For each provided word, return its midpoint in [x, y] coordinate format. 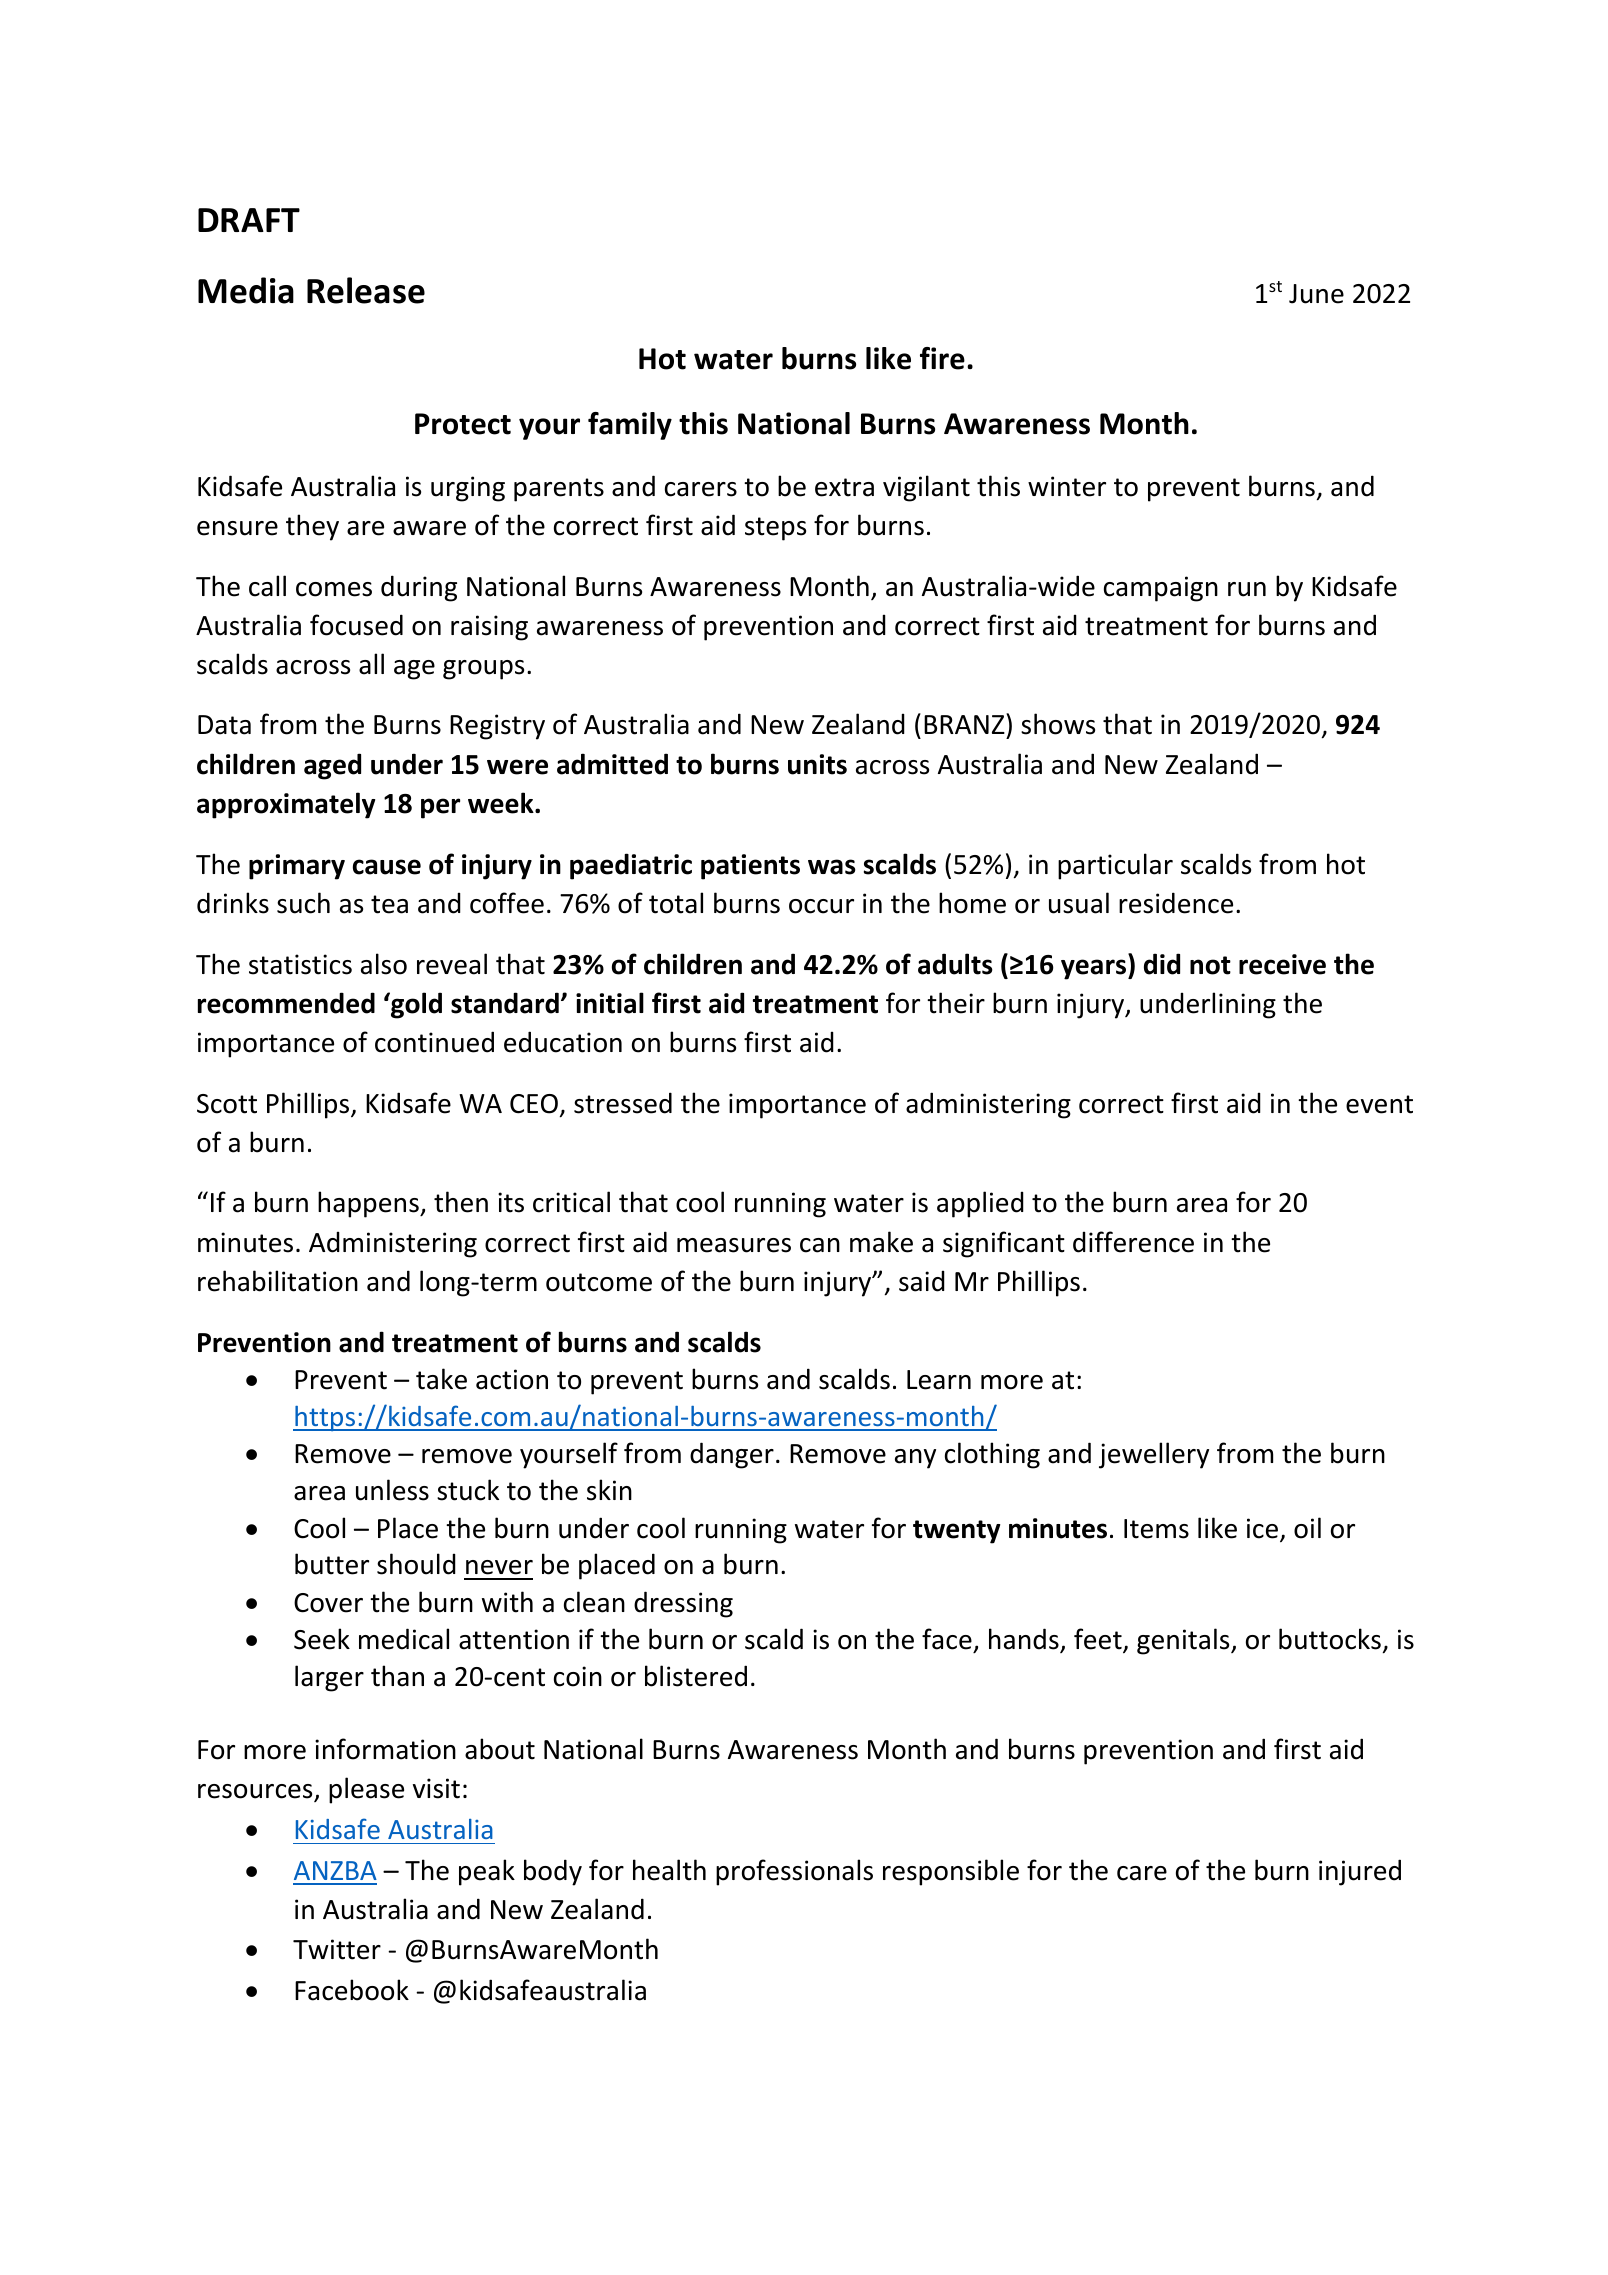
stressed [623, 1103]
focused [356, 625]
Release [366, 290]
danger [732, 1455]
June [1316, 294]
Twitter [337, 1949]
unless [392, 1490]
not [1210, 965]
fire [942, 358]
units [817, 764]
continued [434, 1042]
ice [1262, 1528]
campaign [1161, 589]
